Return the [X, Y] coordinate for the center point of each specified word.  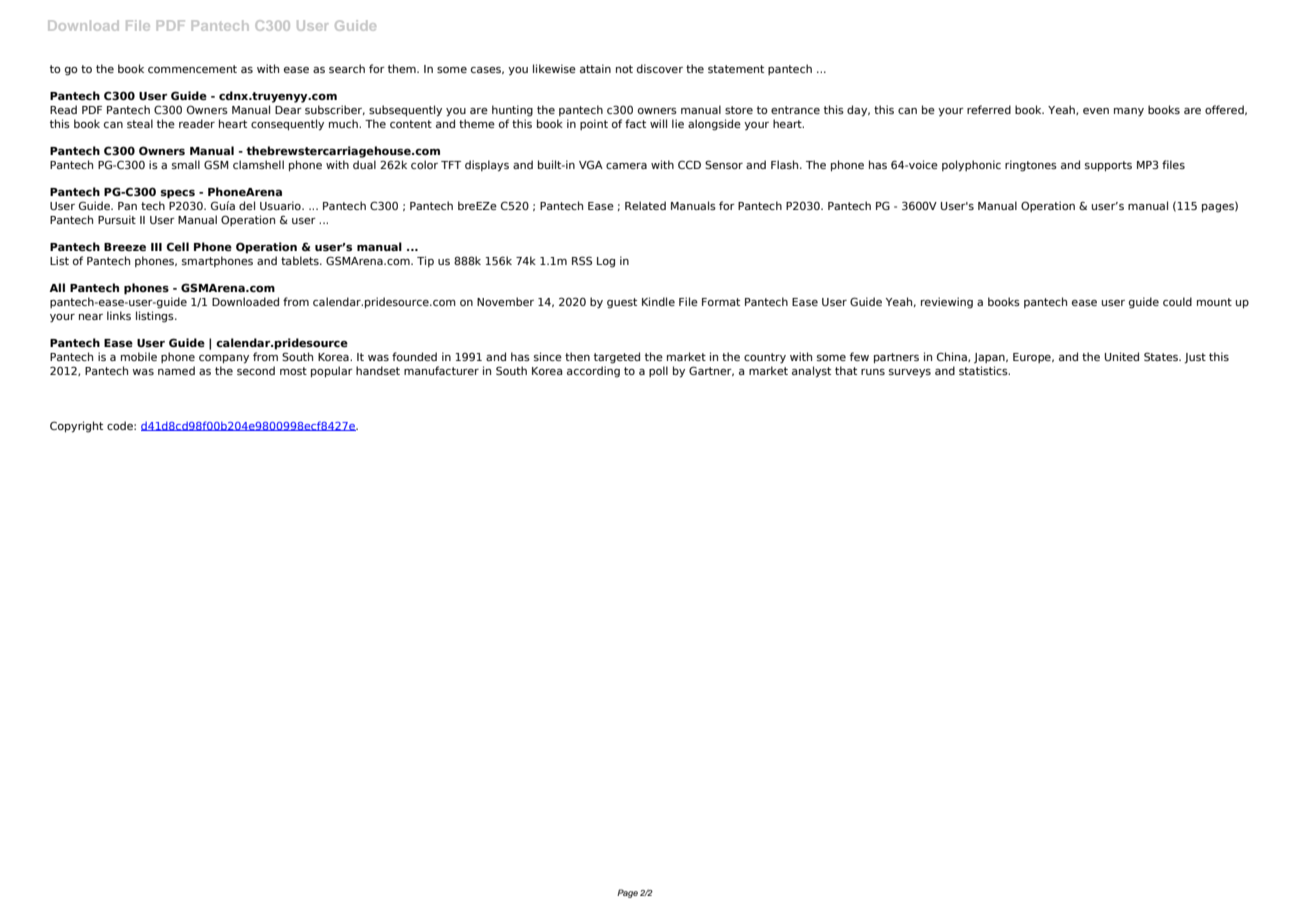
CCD [689, 164]
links [119, 315]
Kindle [658, 301]
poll [658, 371]
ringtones [1031, 166]
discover [660, 68]
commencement [192, 69]
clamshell [258, 164]
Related [645, 205]
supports [1108, 166]
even [1096, 111]
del [247, 205]
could [1177, 301]
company [224, 359]
